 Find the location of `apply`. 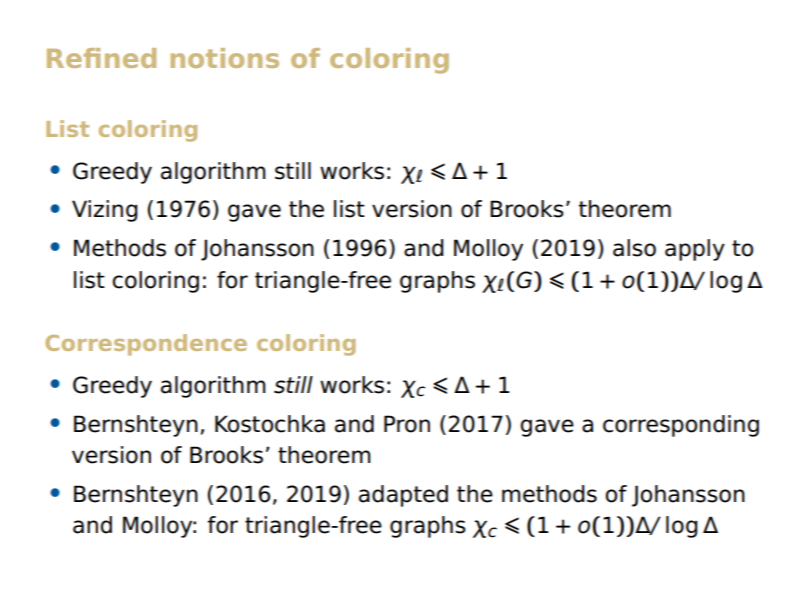

apply is located at coordinates (695, 250).
